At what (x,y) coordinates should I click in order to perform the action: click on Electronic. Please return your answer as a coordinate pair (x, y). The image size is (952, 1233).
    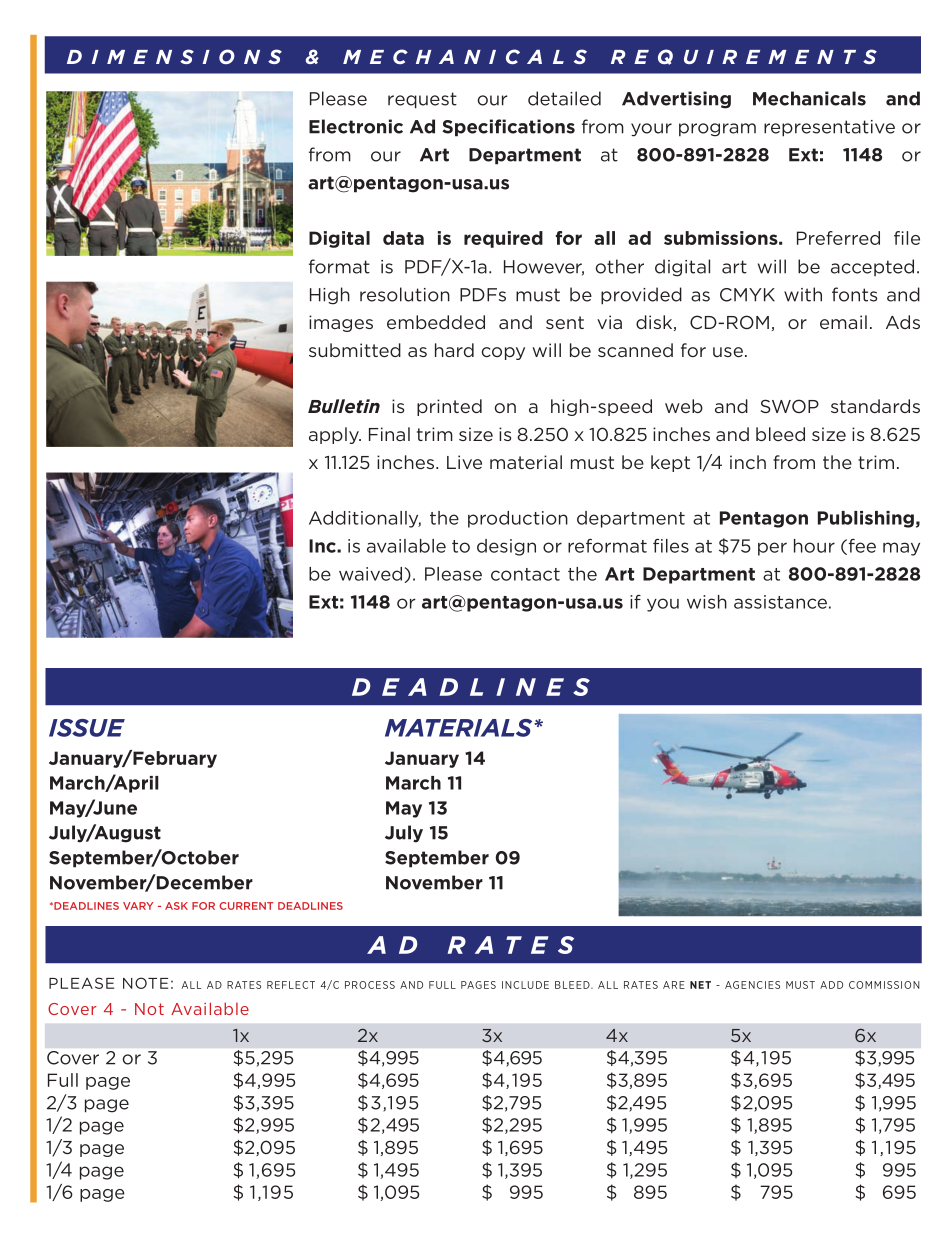
    Looking at the image, I should click on (356, 126).
